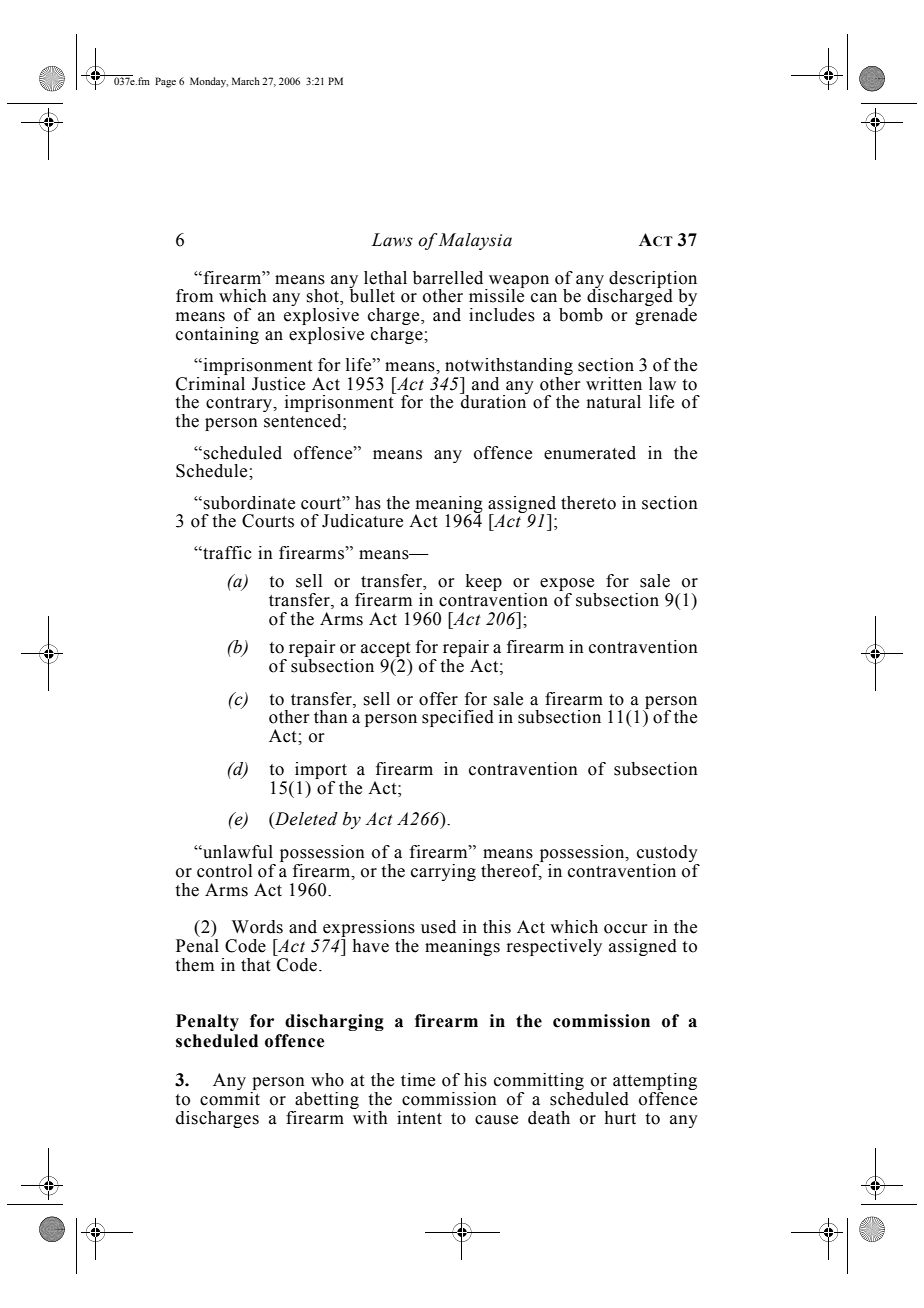 Image resolution: width=924 pixels, height=1308 pixels. What do you see at coordinates (385, 649) in the screenshot?
I see `accept` at bounding box center [385, 649].
